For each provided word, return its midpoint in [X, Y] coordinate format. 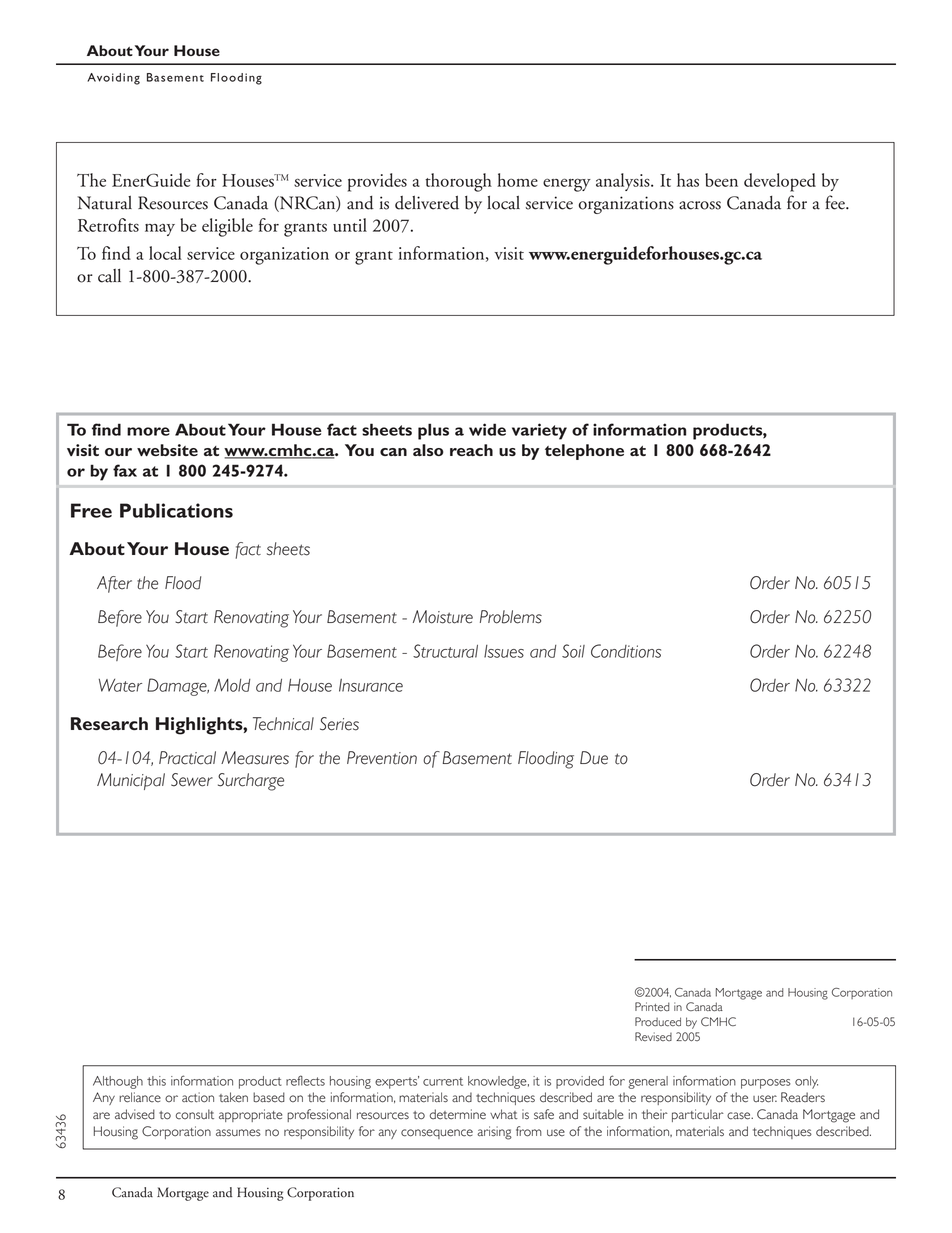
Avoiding [113, 79]
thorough [458, 182]
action [198, 1097]
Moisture [443, 617]
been [721, 180]
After [114, 584]
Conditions [626, 651]
